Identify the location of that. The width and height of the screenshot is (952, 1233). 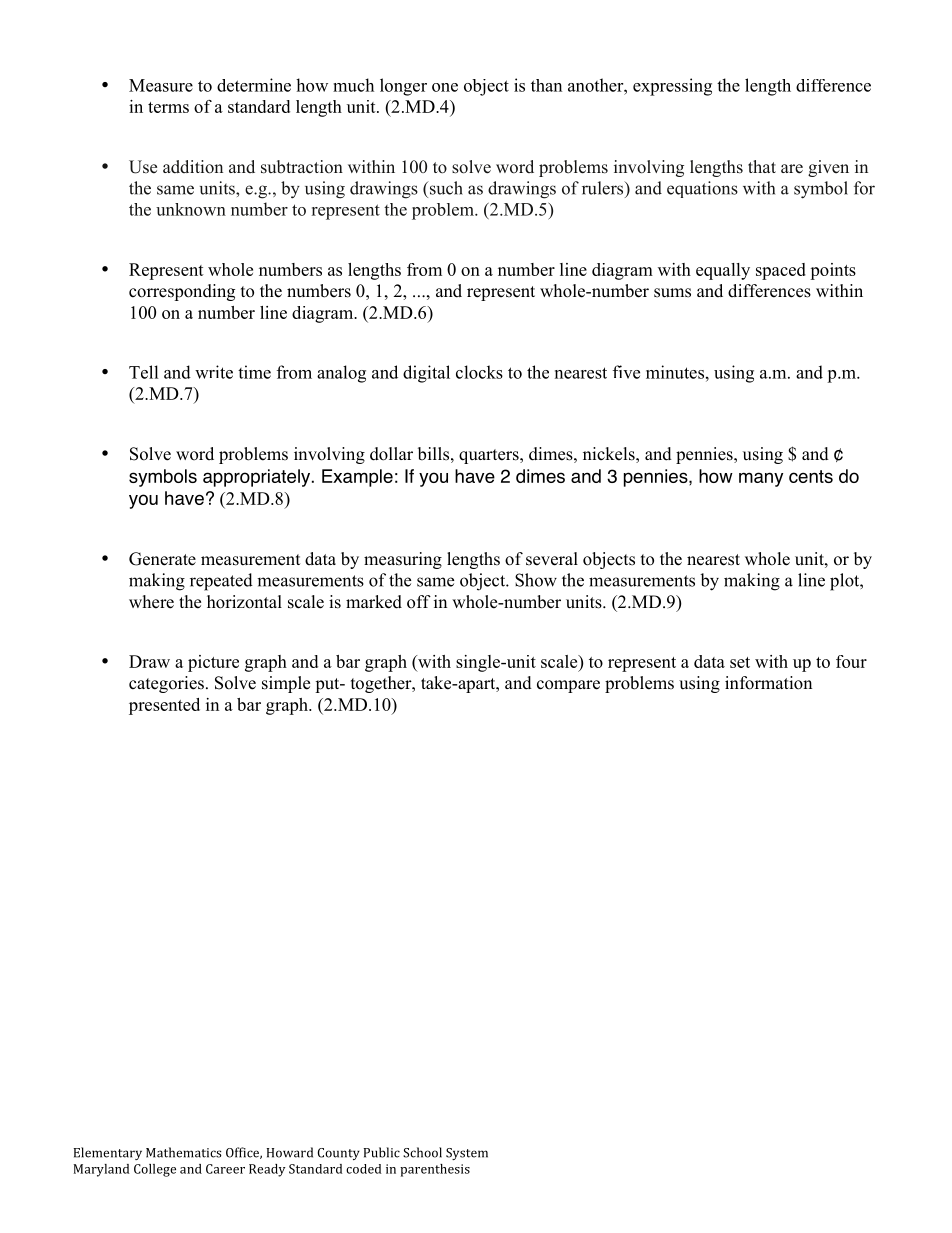
(762, 166).
